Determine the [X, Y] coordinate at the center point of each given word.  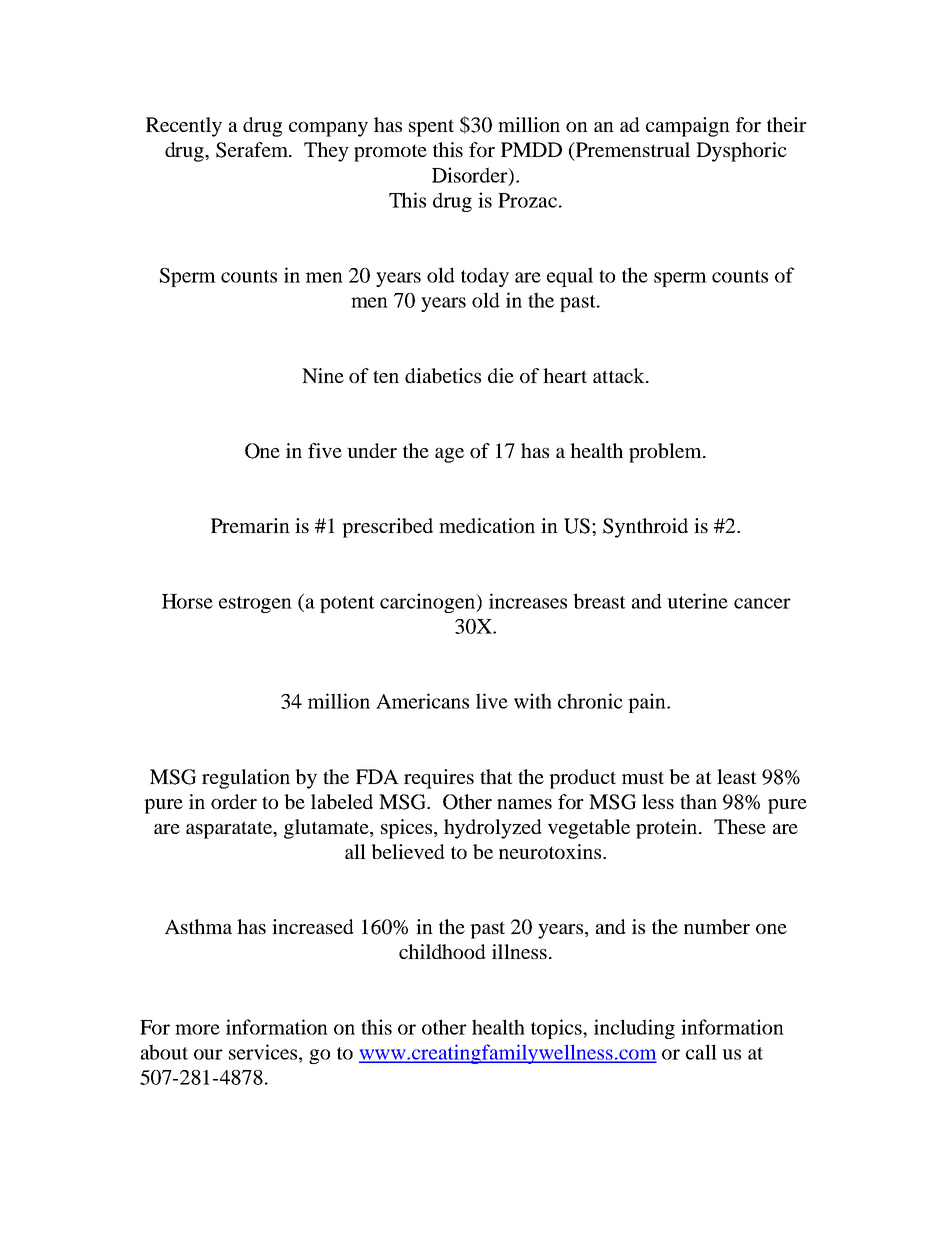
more [197, 1029]
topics [557, 1029]
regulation [246, 779]
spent [431, 128]
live [492, 701]
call [701, 1052]
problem [666, 453]
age [449, 455]
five [325, 450]
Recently [184, 127]
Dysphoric [741, 152]
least [737, 776]
